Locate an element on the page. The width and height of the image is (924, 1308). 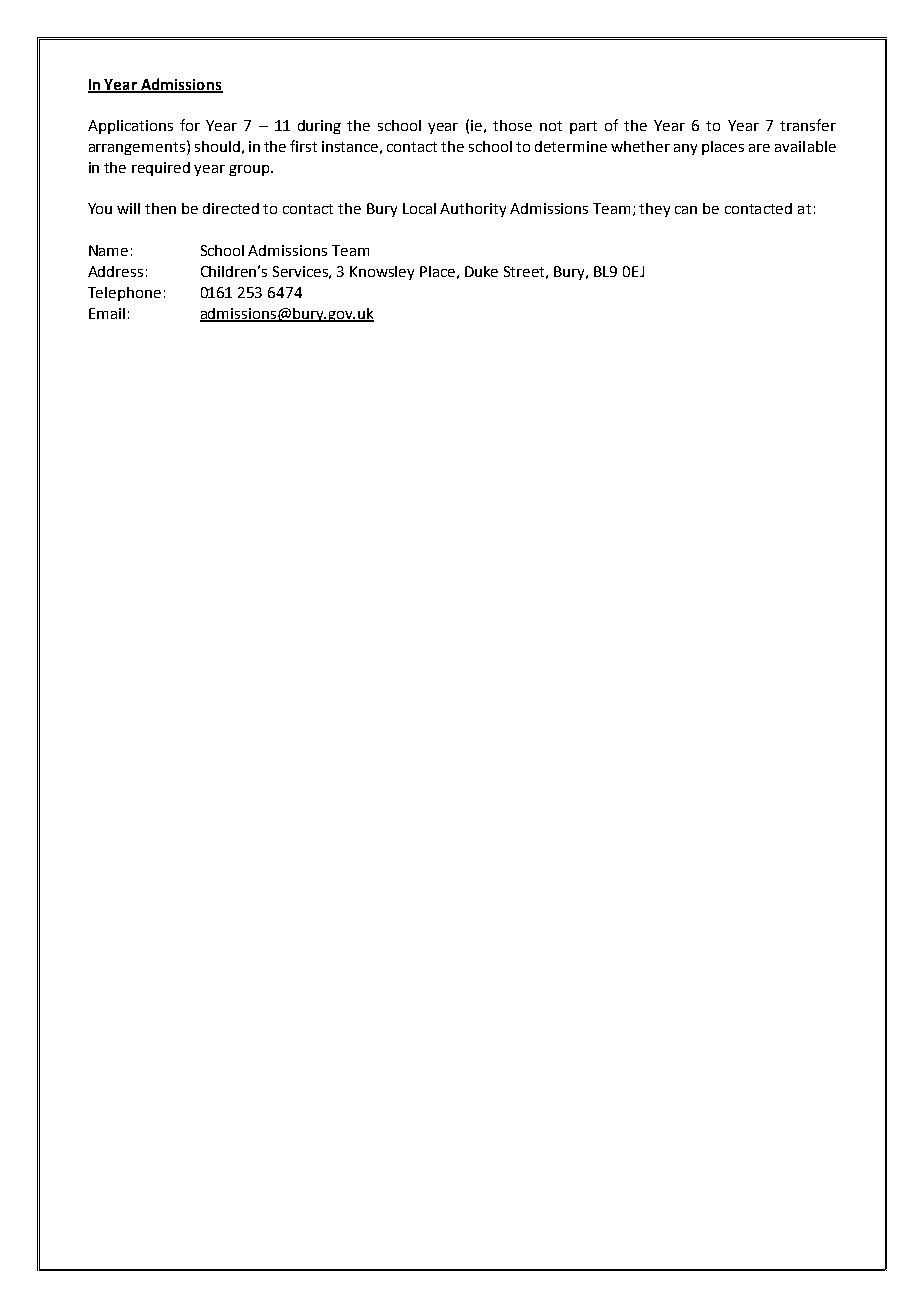
for is located at coordinates (190, 125).
